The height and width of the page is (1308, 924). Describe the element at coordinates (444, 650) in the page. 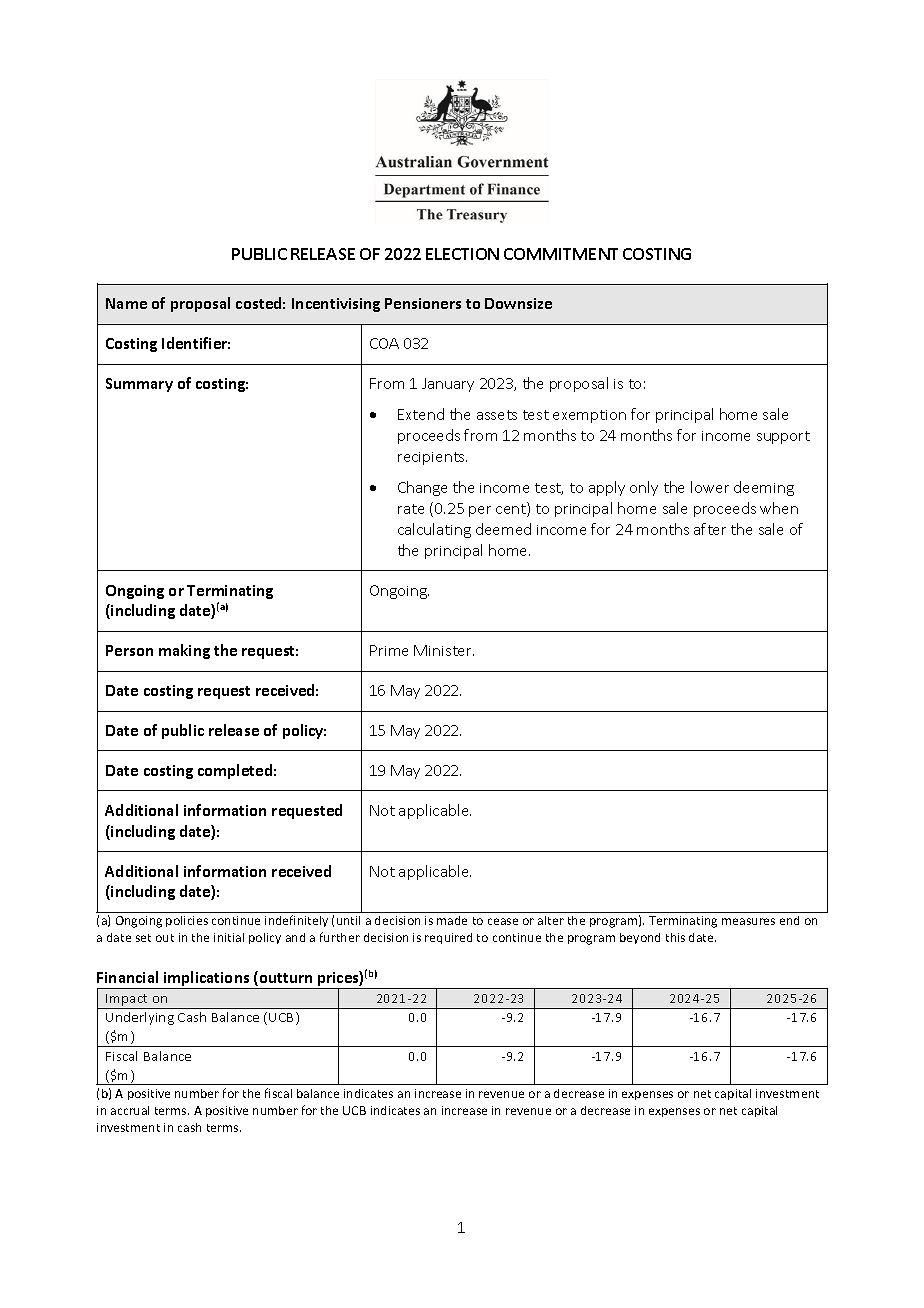

I see `Minister` at that location.
